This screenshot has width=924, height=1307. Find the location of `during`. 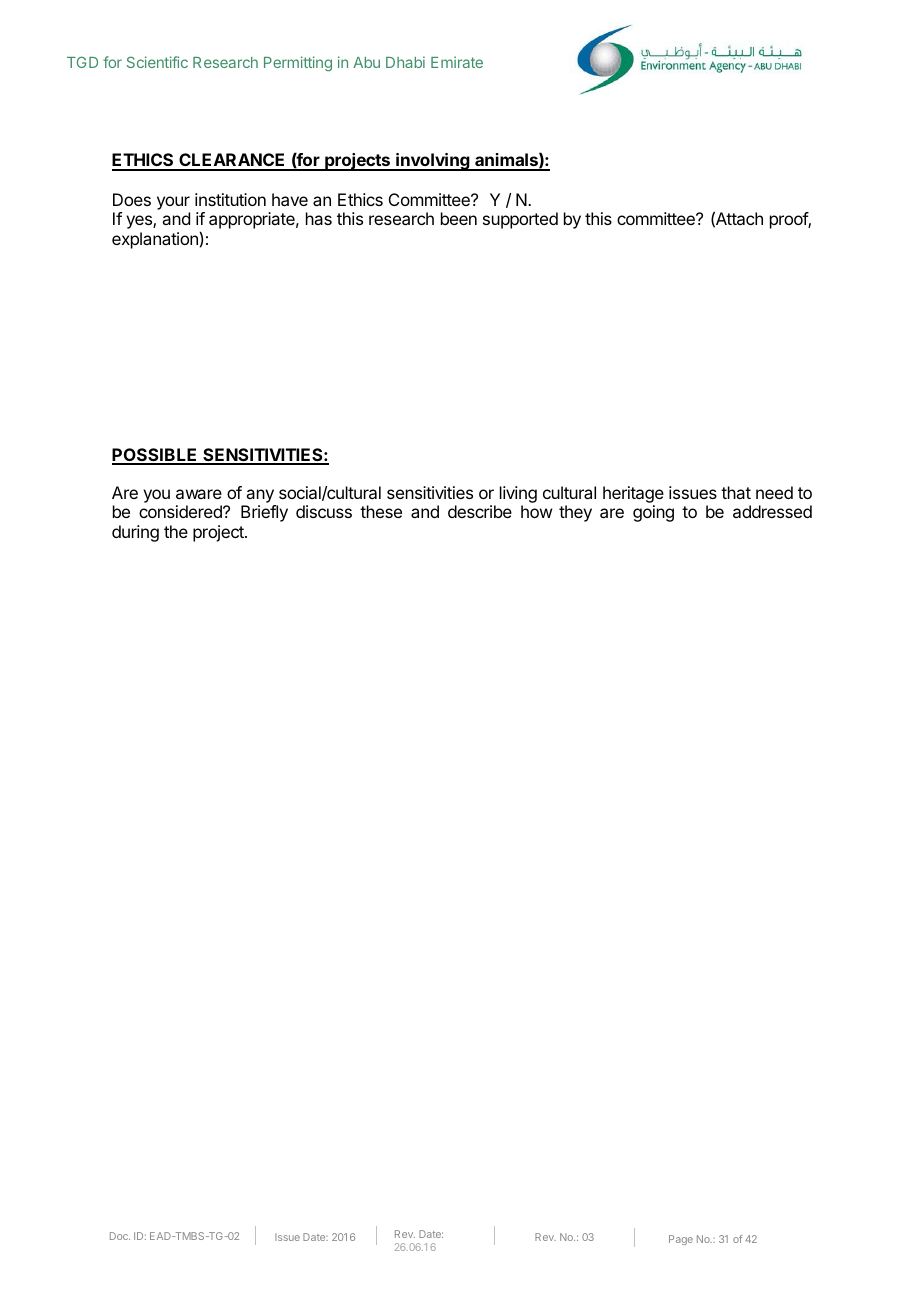

during is located at coordinates (135, 533).
